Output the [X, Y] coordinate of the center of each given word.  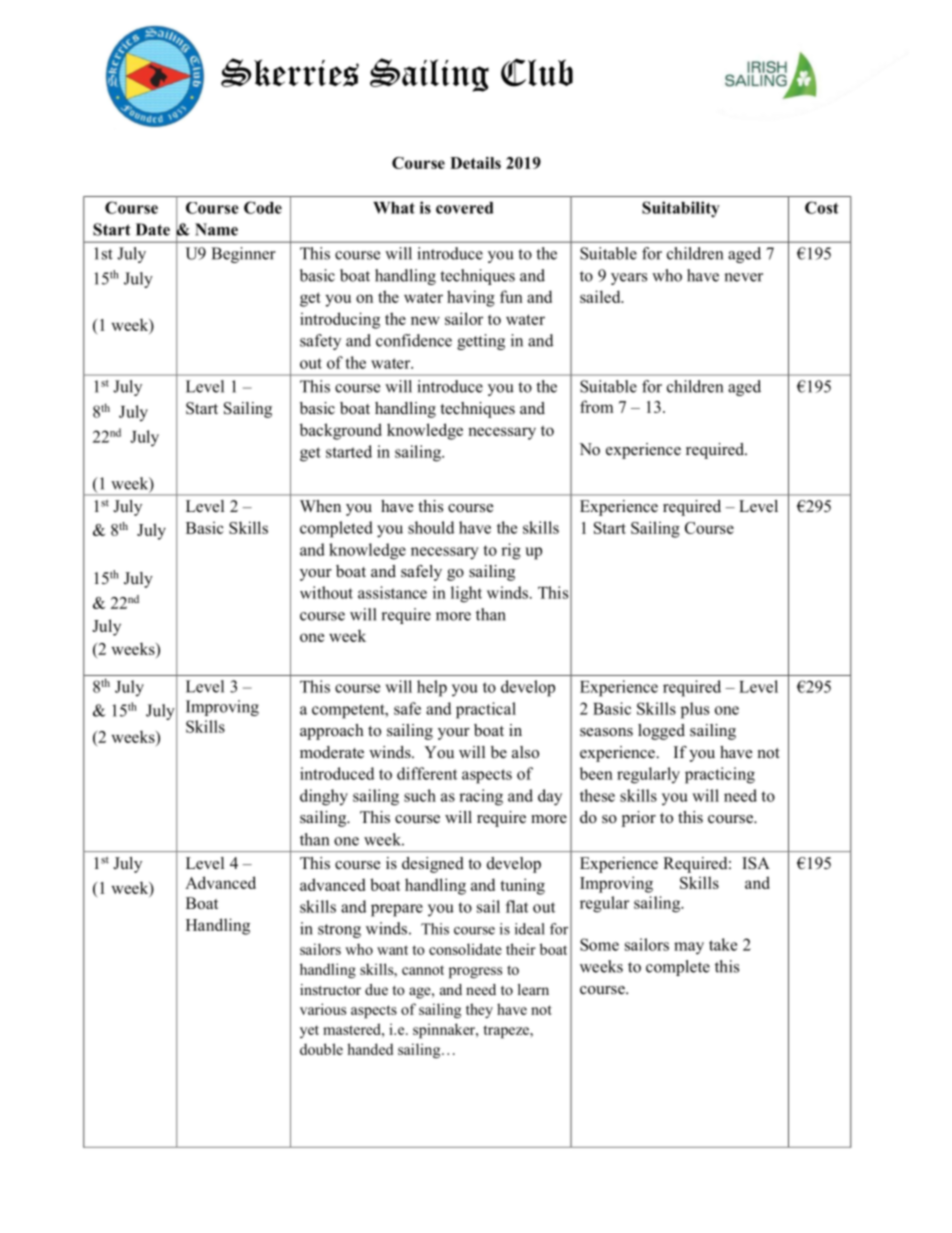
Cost [822, 207]
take [723, 944]
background [341, 431]
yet [309, 1031]
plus [695, 710]
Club [537, 72]
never [743, 277]
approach [332, 732]
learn [533, 989]
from [596, 406]
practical [486, 710]
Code [263, 207]
